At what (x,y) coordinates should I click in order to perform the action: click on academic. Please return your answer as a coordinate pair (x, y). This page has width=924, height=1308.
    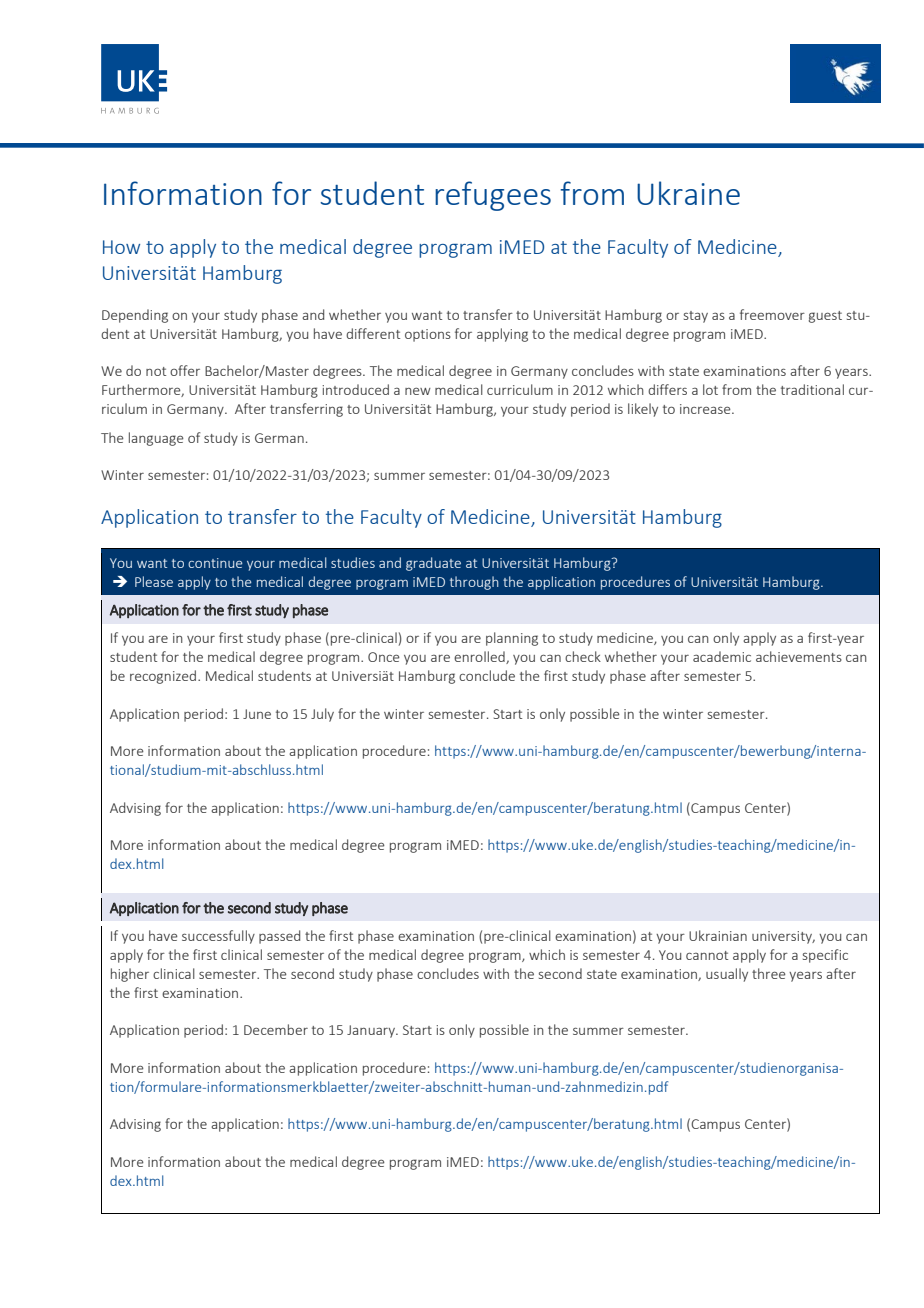
    Looking at the image, I should click on (722, 656).
